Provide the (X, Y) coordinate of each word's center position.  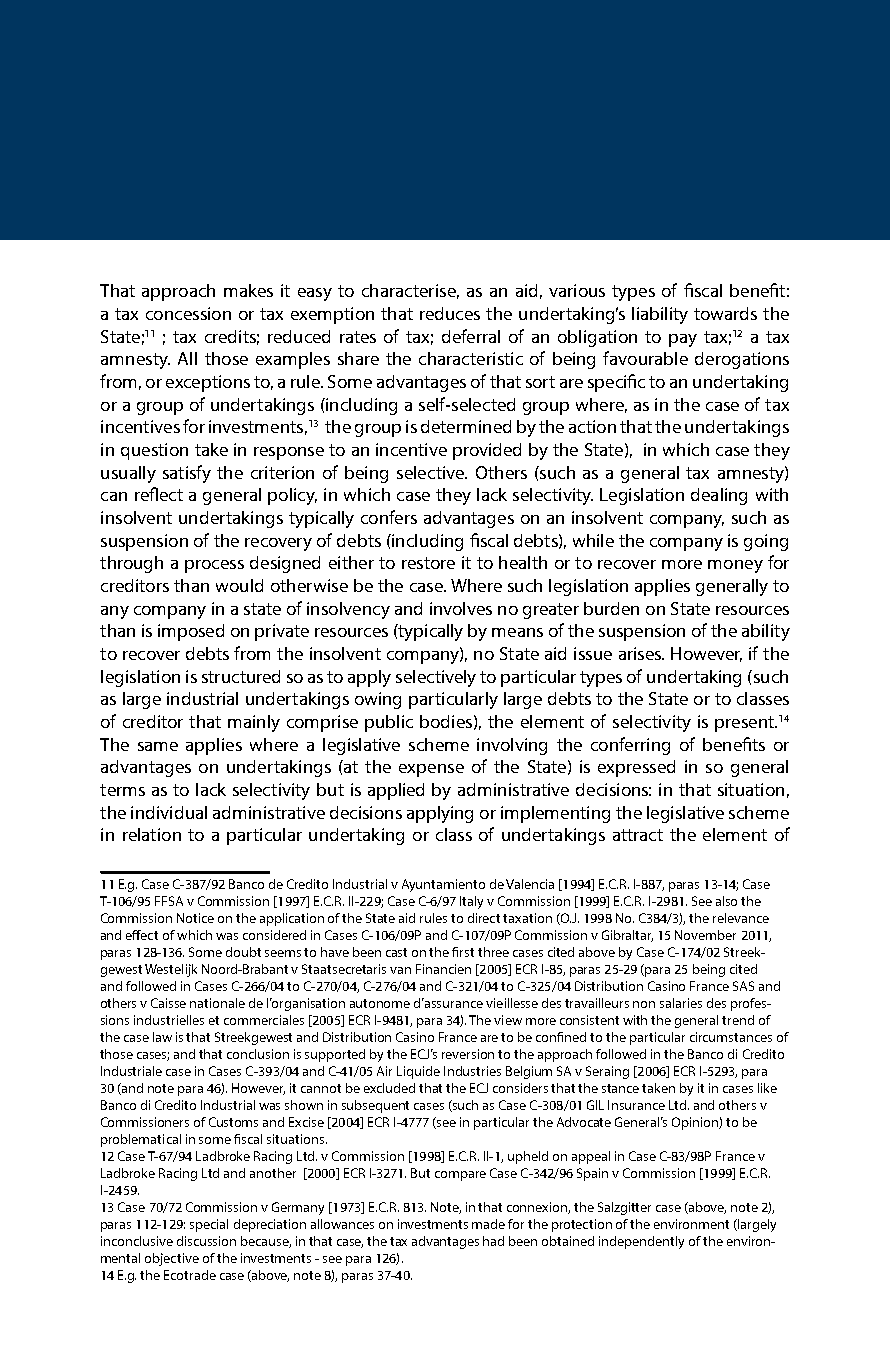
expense (431, 770)
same (158, 746)
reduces (450, 313)
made (488, 1224)
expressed (636, 768)
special (209, 1225)
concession (188, 313)
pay (683, 340)
